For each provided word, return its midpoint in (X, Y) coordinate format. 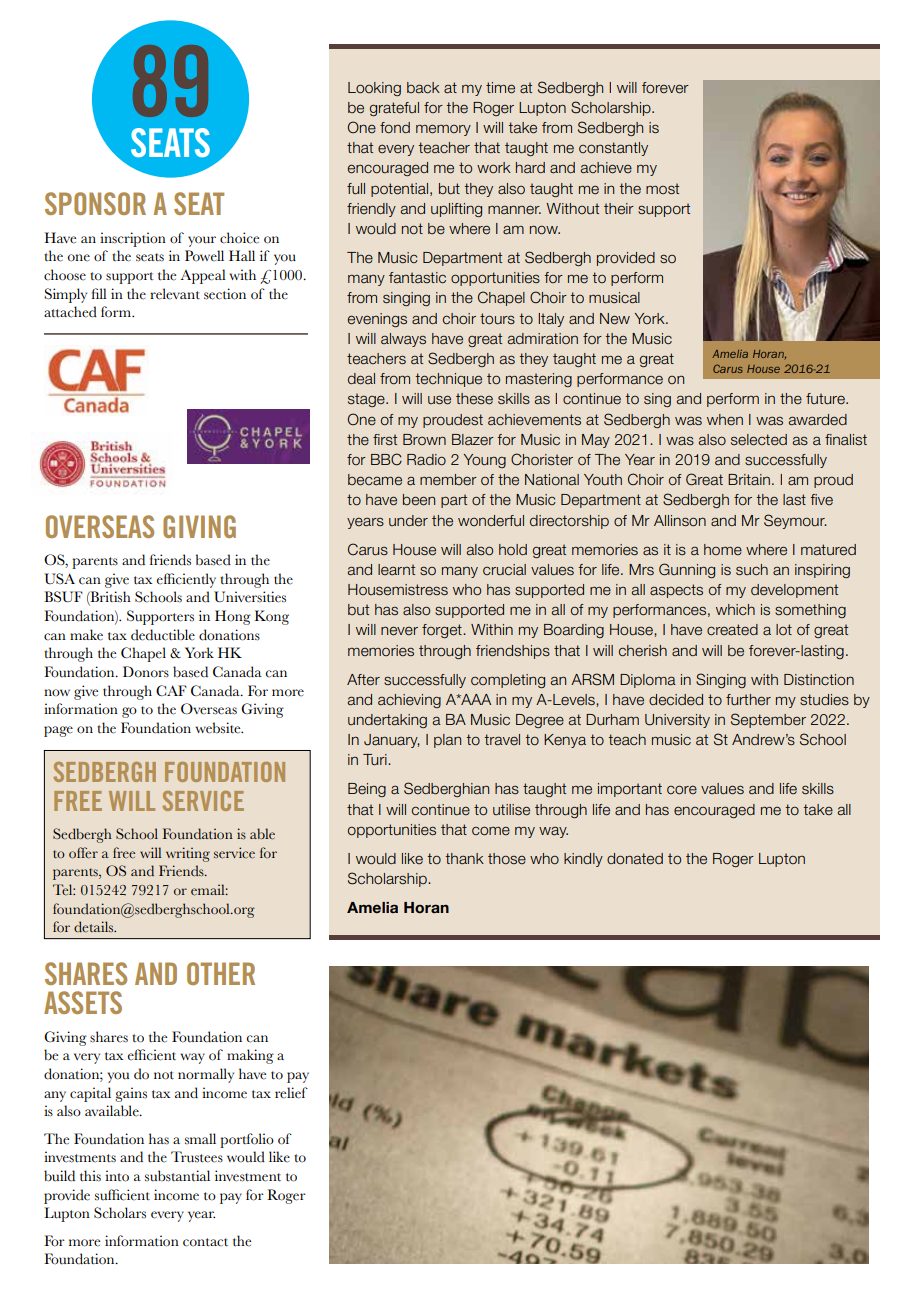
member (448, 480)
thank (464, 859)
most (662, 189)
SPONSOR (95, 203)
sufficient (122, 1195)
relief (291, 1093)
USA (59, 578)
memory (443, 130)
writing (188, 854)
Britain (749, 480)
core (682, 790)
